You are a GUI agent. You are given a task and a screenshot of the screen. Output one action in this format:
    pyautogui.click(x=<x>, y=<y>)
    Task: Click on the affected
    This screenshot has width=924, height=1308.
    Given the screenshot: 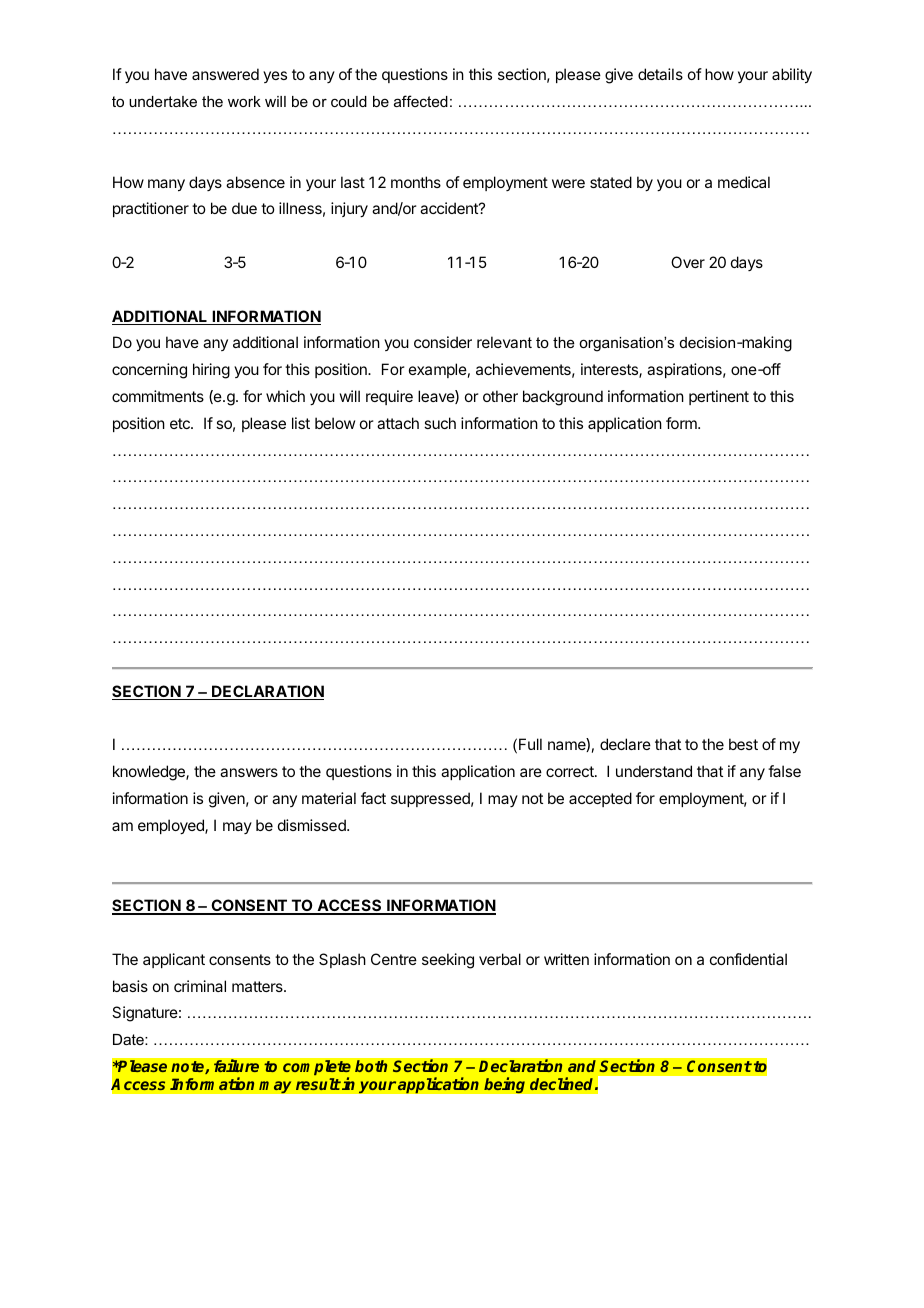 What is the action you would take?
    pyautogui.click(x=421, y=101)
